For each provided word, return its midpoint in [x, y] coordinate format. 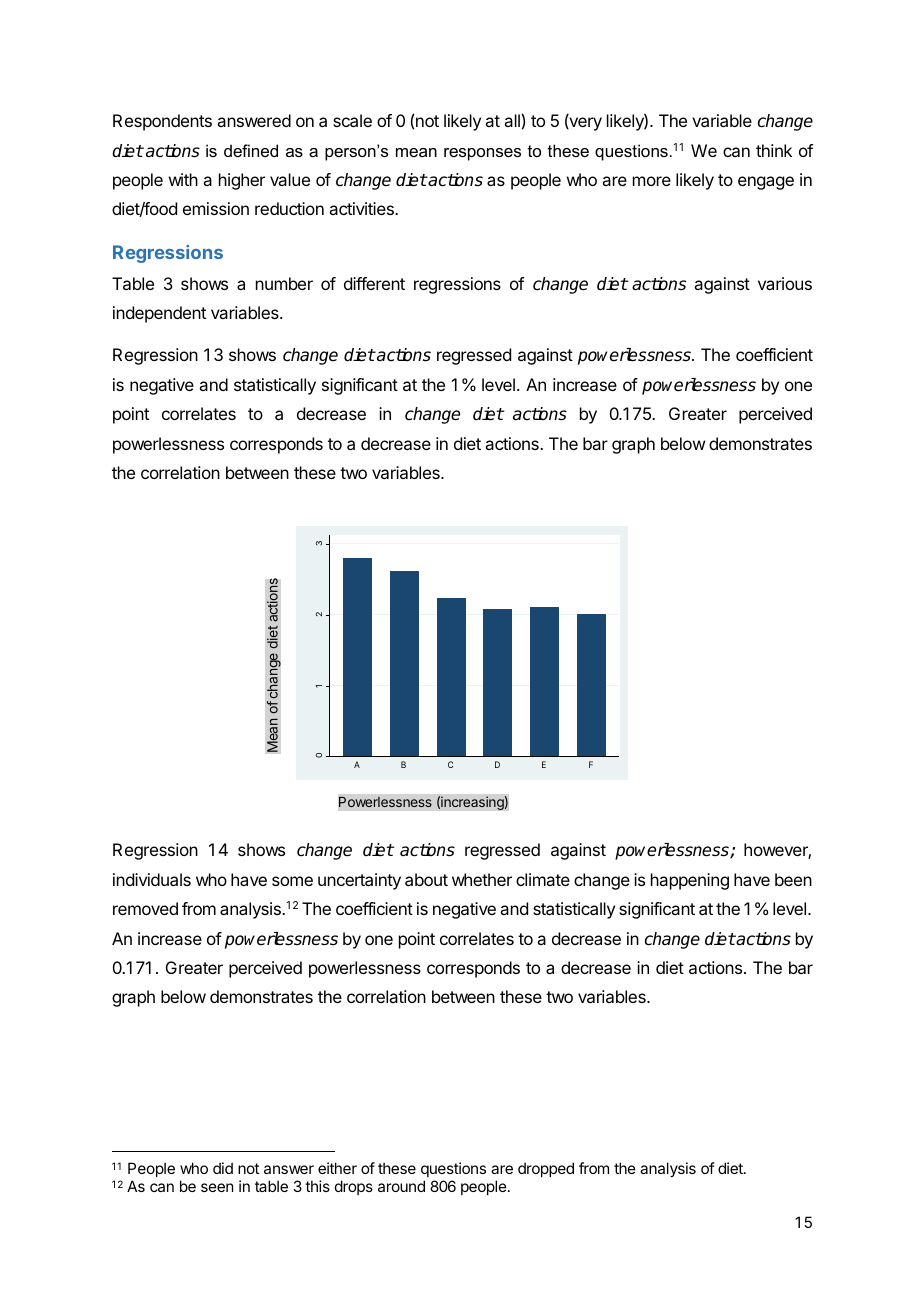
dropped [546, 1169]
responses [482, 154]
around [401, 1186]
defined [251, 150]
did [223, 1168]
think [774, 150]
